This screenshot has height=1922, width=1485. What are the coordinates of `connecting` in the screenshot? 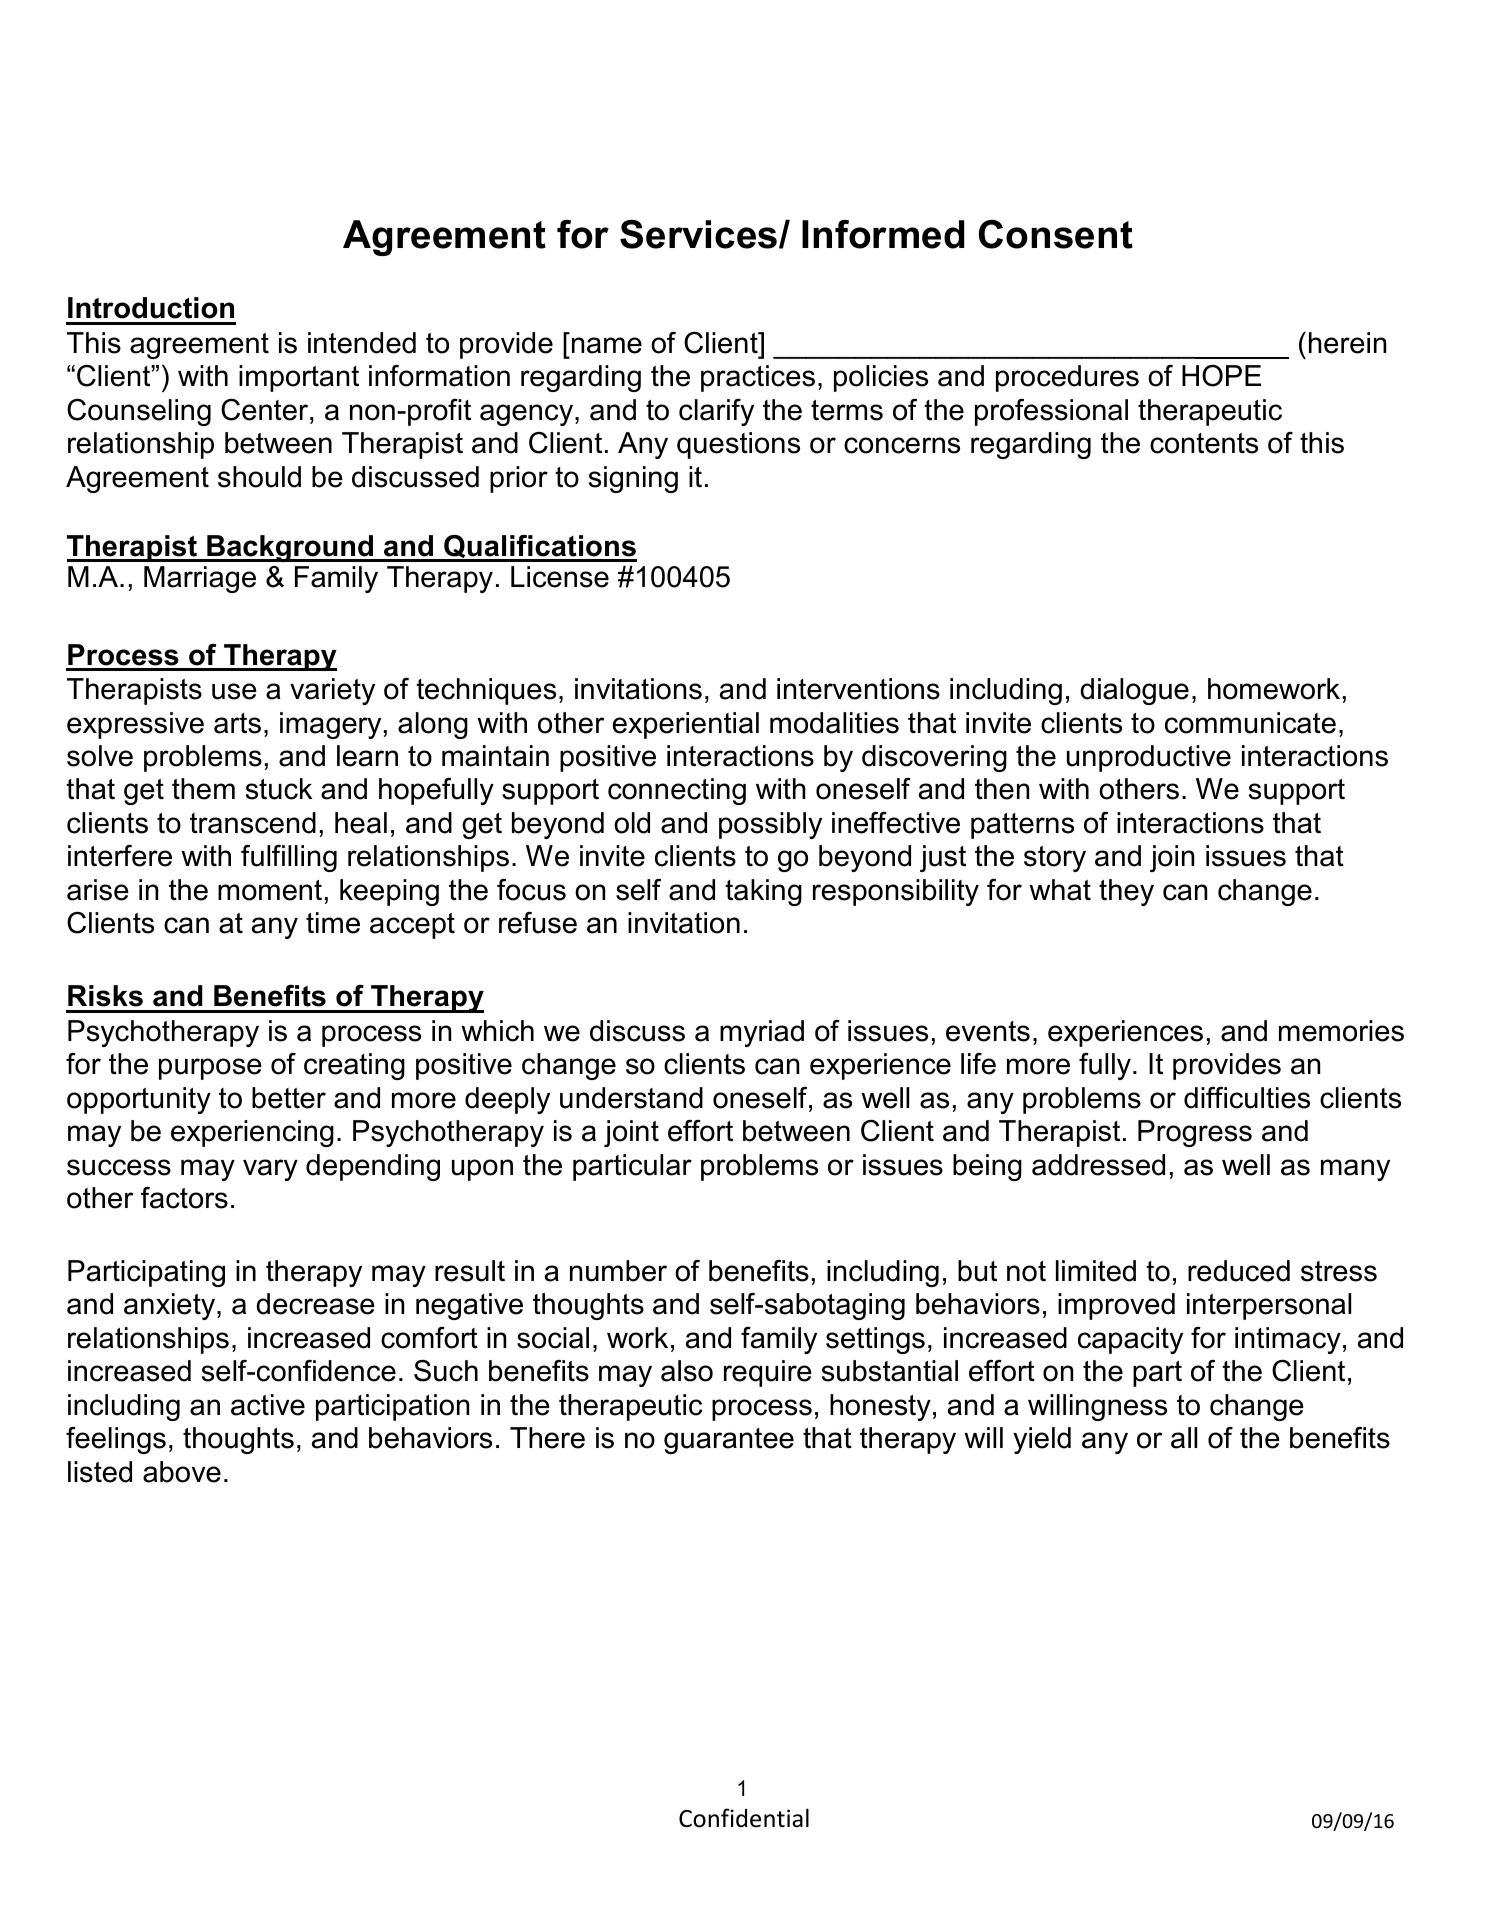 It's located at (677, 791).
